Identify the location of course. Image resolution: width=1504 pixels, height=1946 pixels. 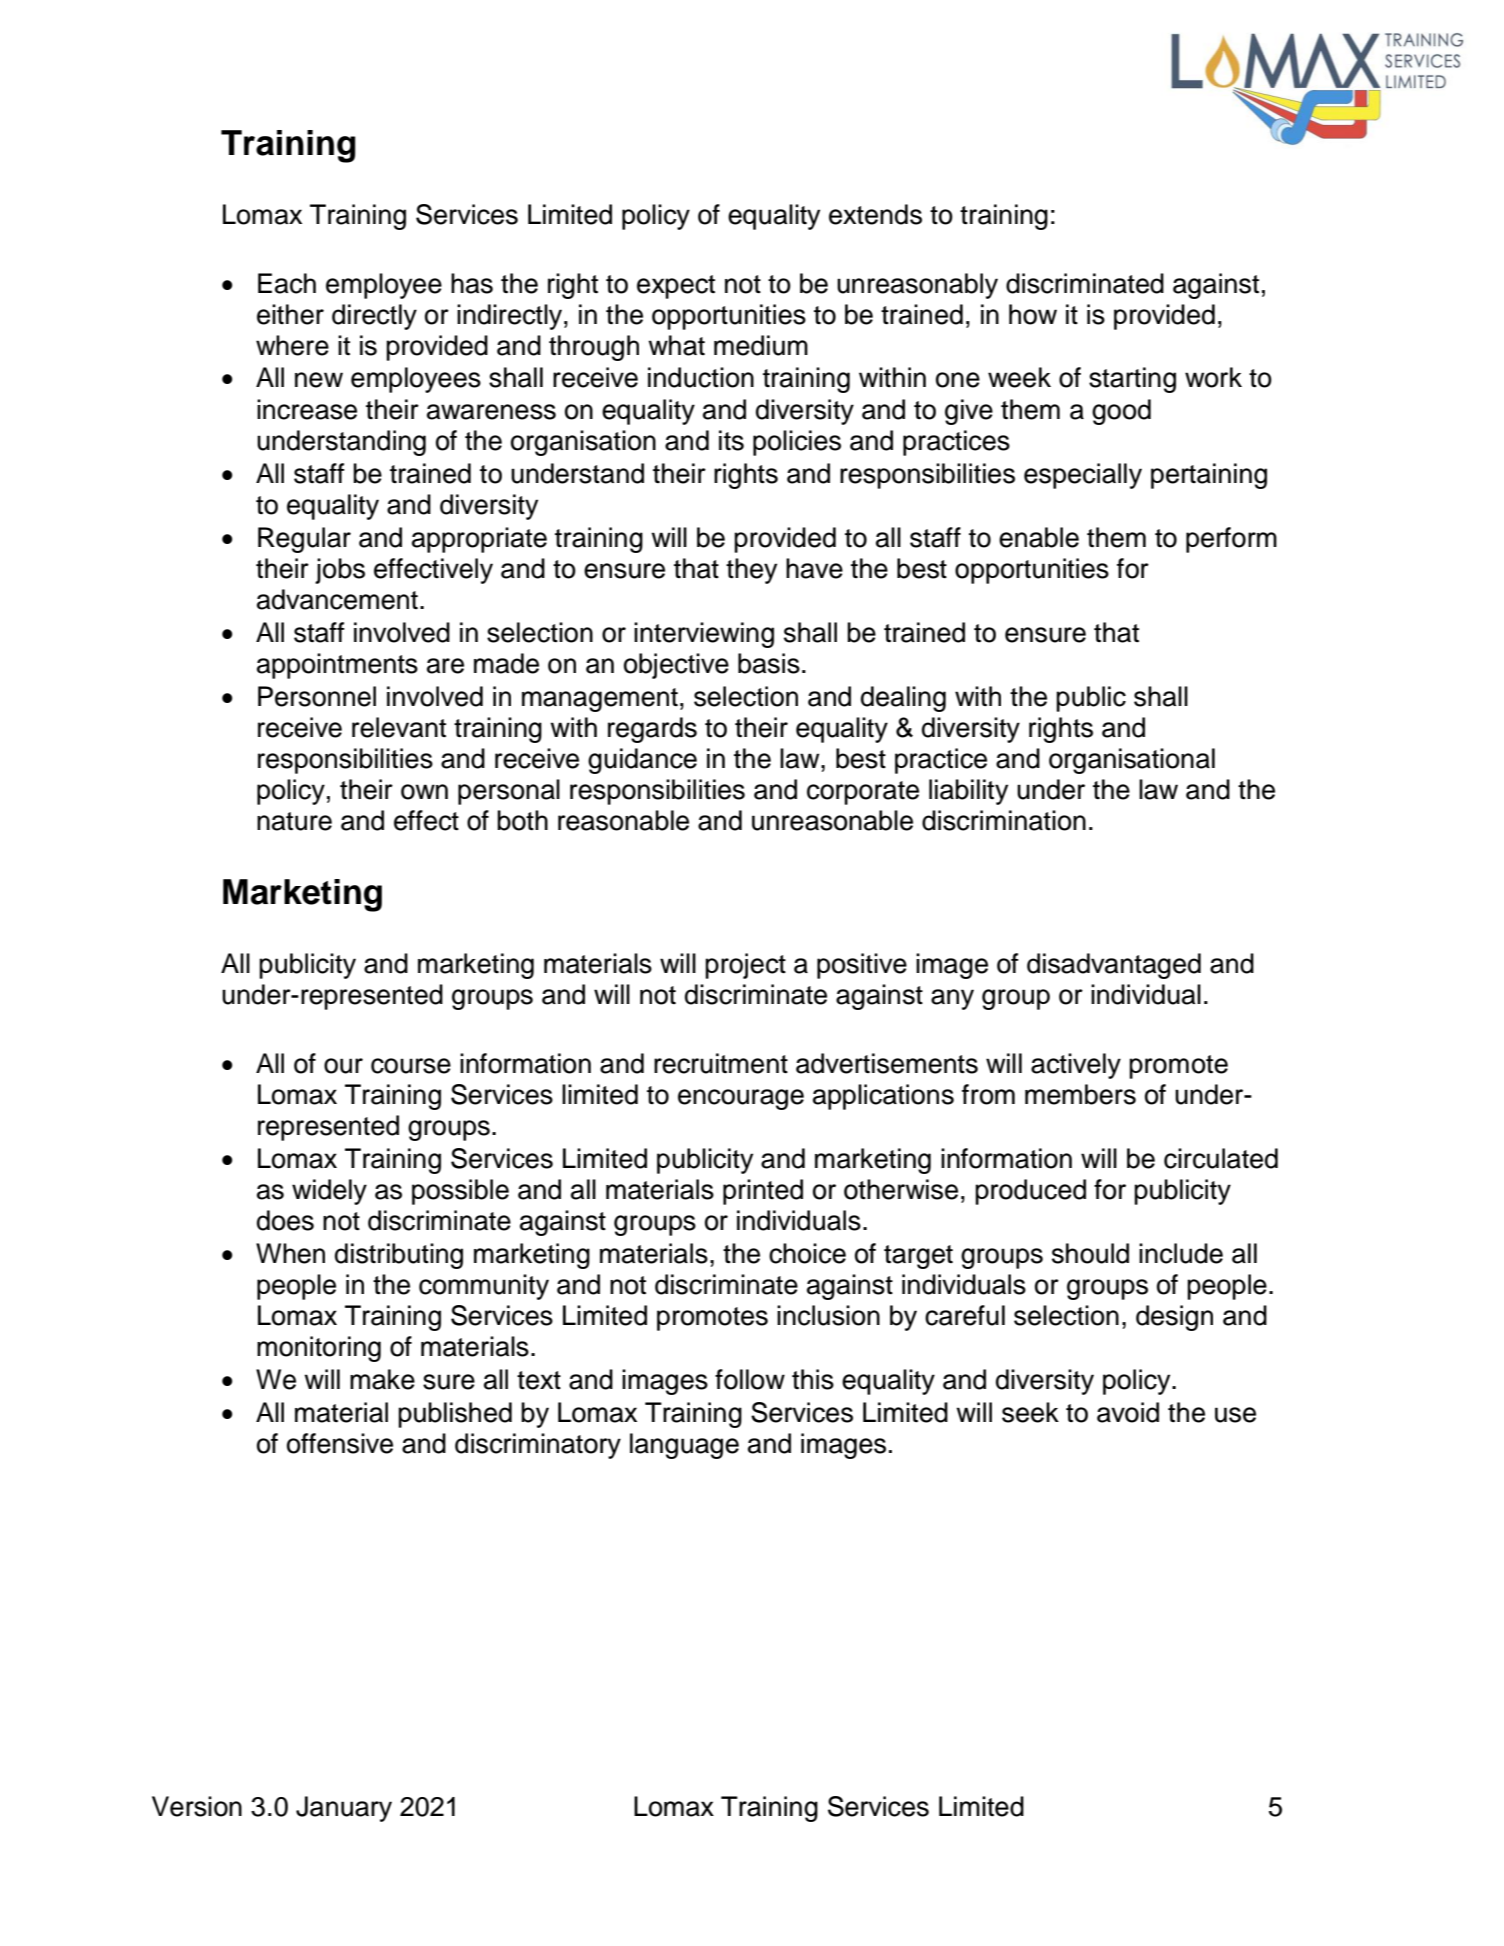
(411, 1066).
